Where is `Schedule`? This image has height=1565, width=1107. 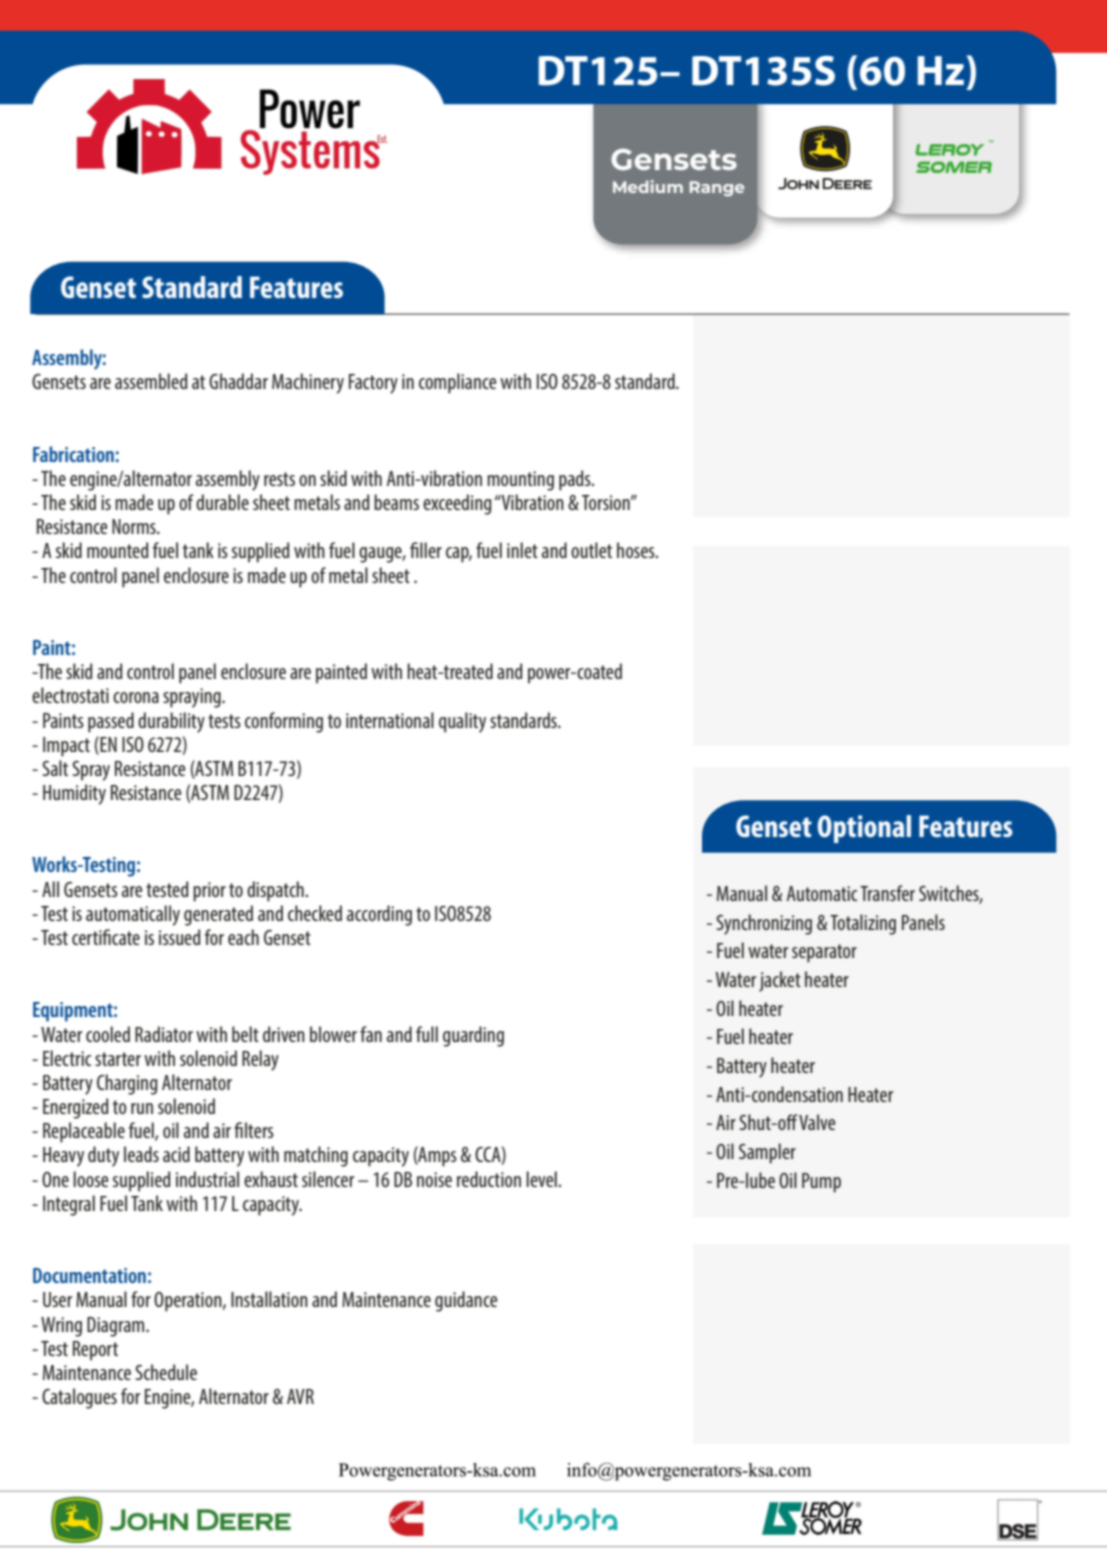 Schedule is located at coordinates (166, 1372).
